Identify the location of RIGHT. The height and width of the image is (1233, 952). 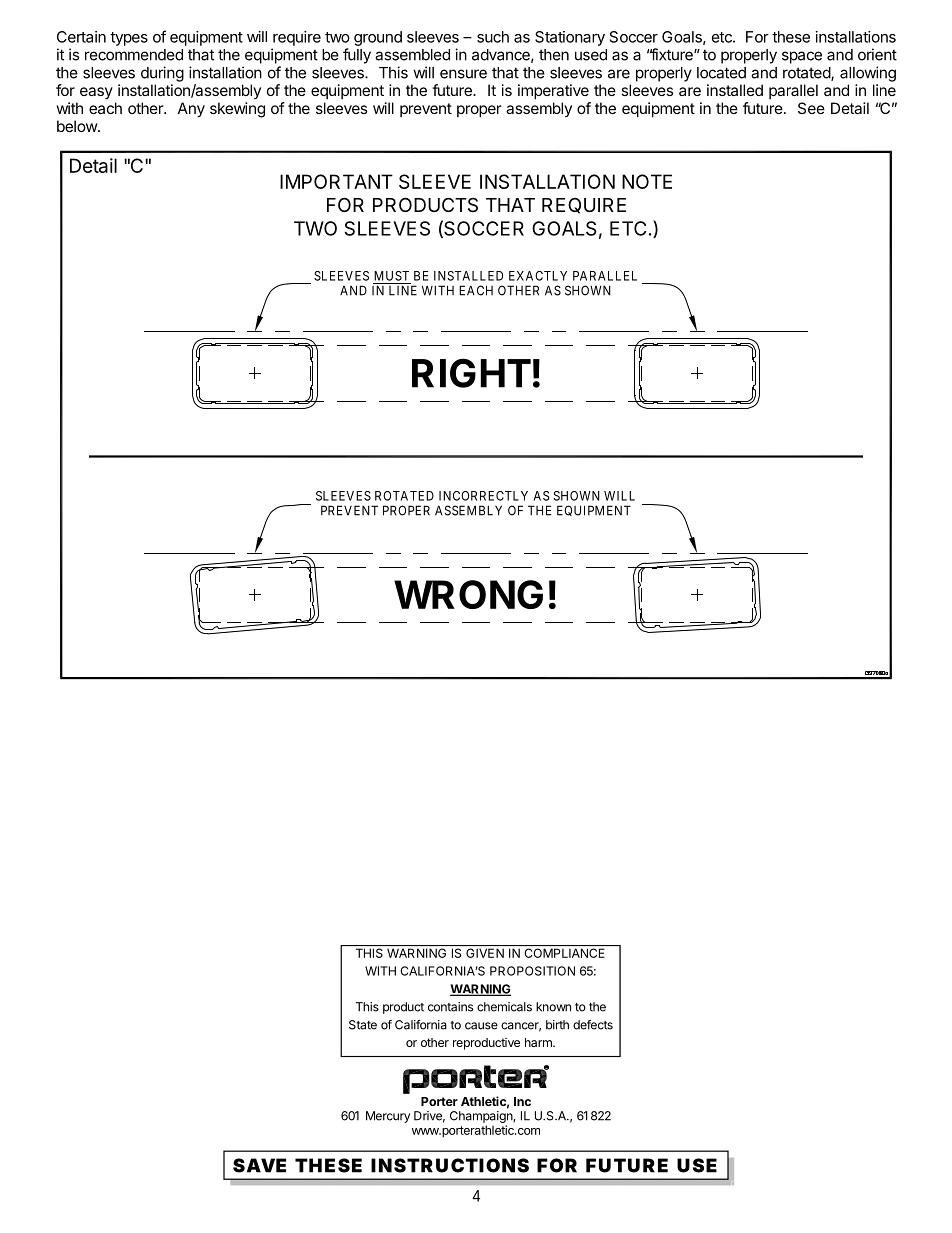
(471, 373).
